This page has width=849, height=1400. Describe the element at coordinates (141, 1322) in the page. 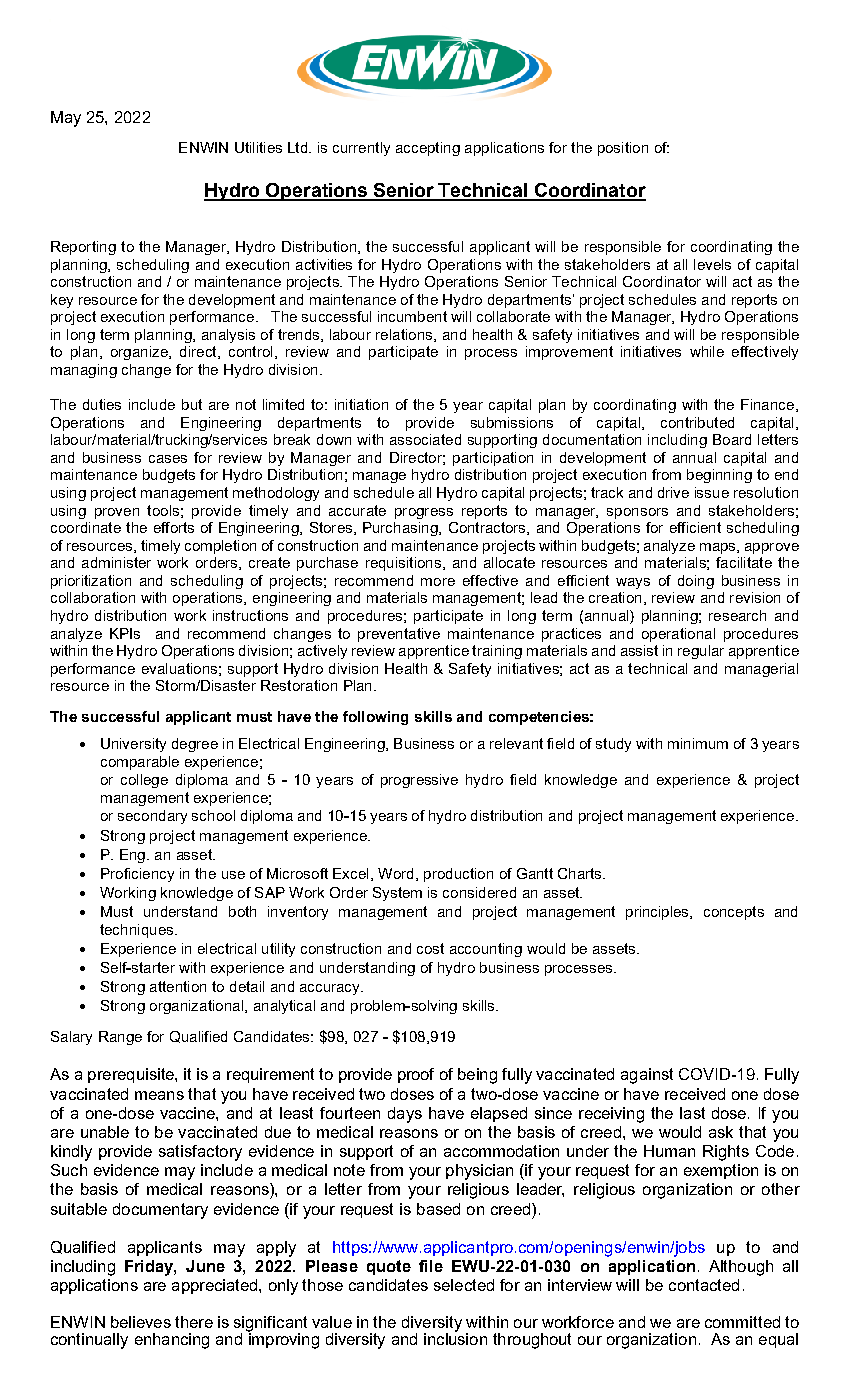

I see `believes` at that location.
